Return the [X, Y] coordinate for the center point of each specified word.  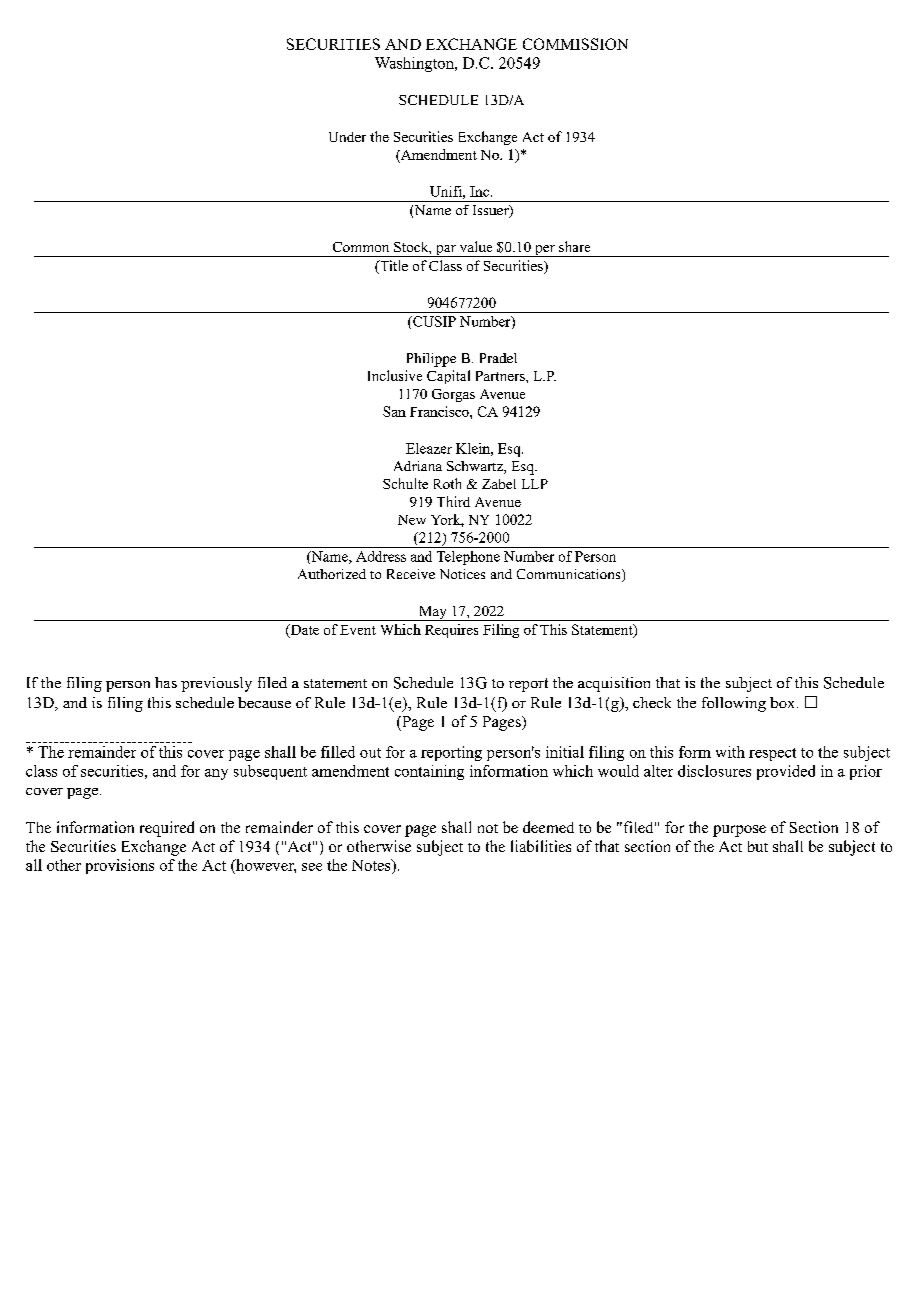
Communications [570, 575]
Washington [415, 64]
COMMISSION [575, 44]
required [167, 829]
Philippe [431, 360]
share [574, 246]
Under [347, 137]
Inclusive [395, 375]
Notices [462, 574]
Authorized [332, 574]
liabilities [541, 846]
